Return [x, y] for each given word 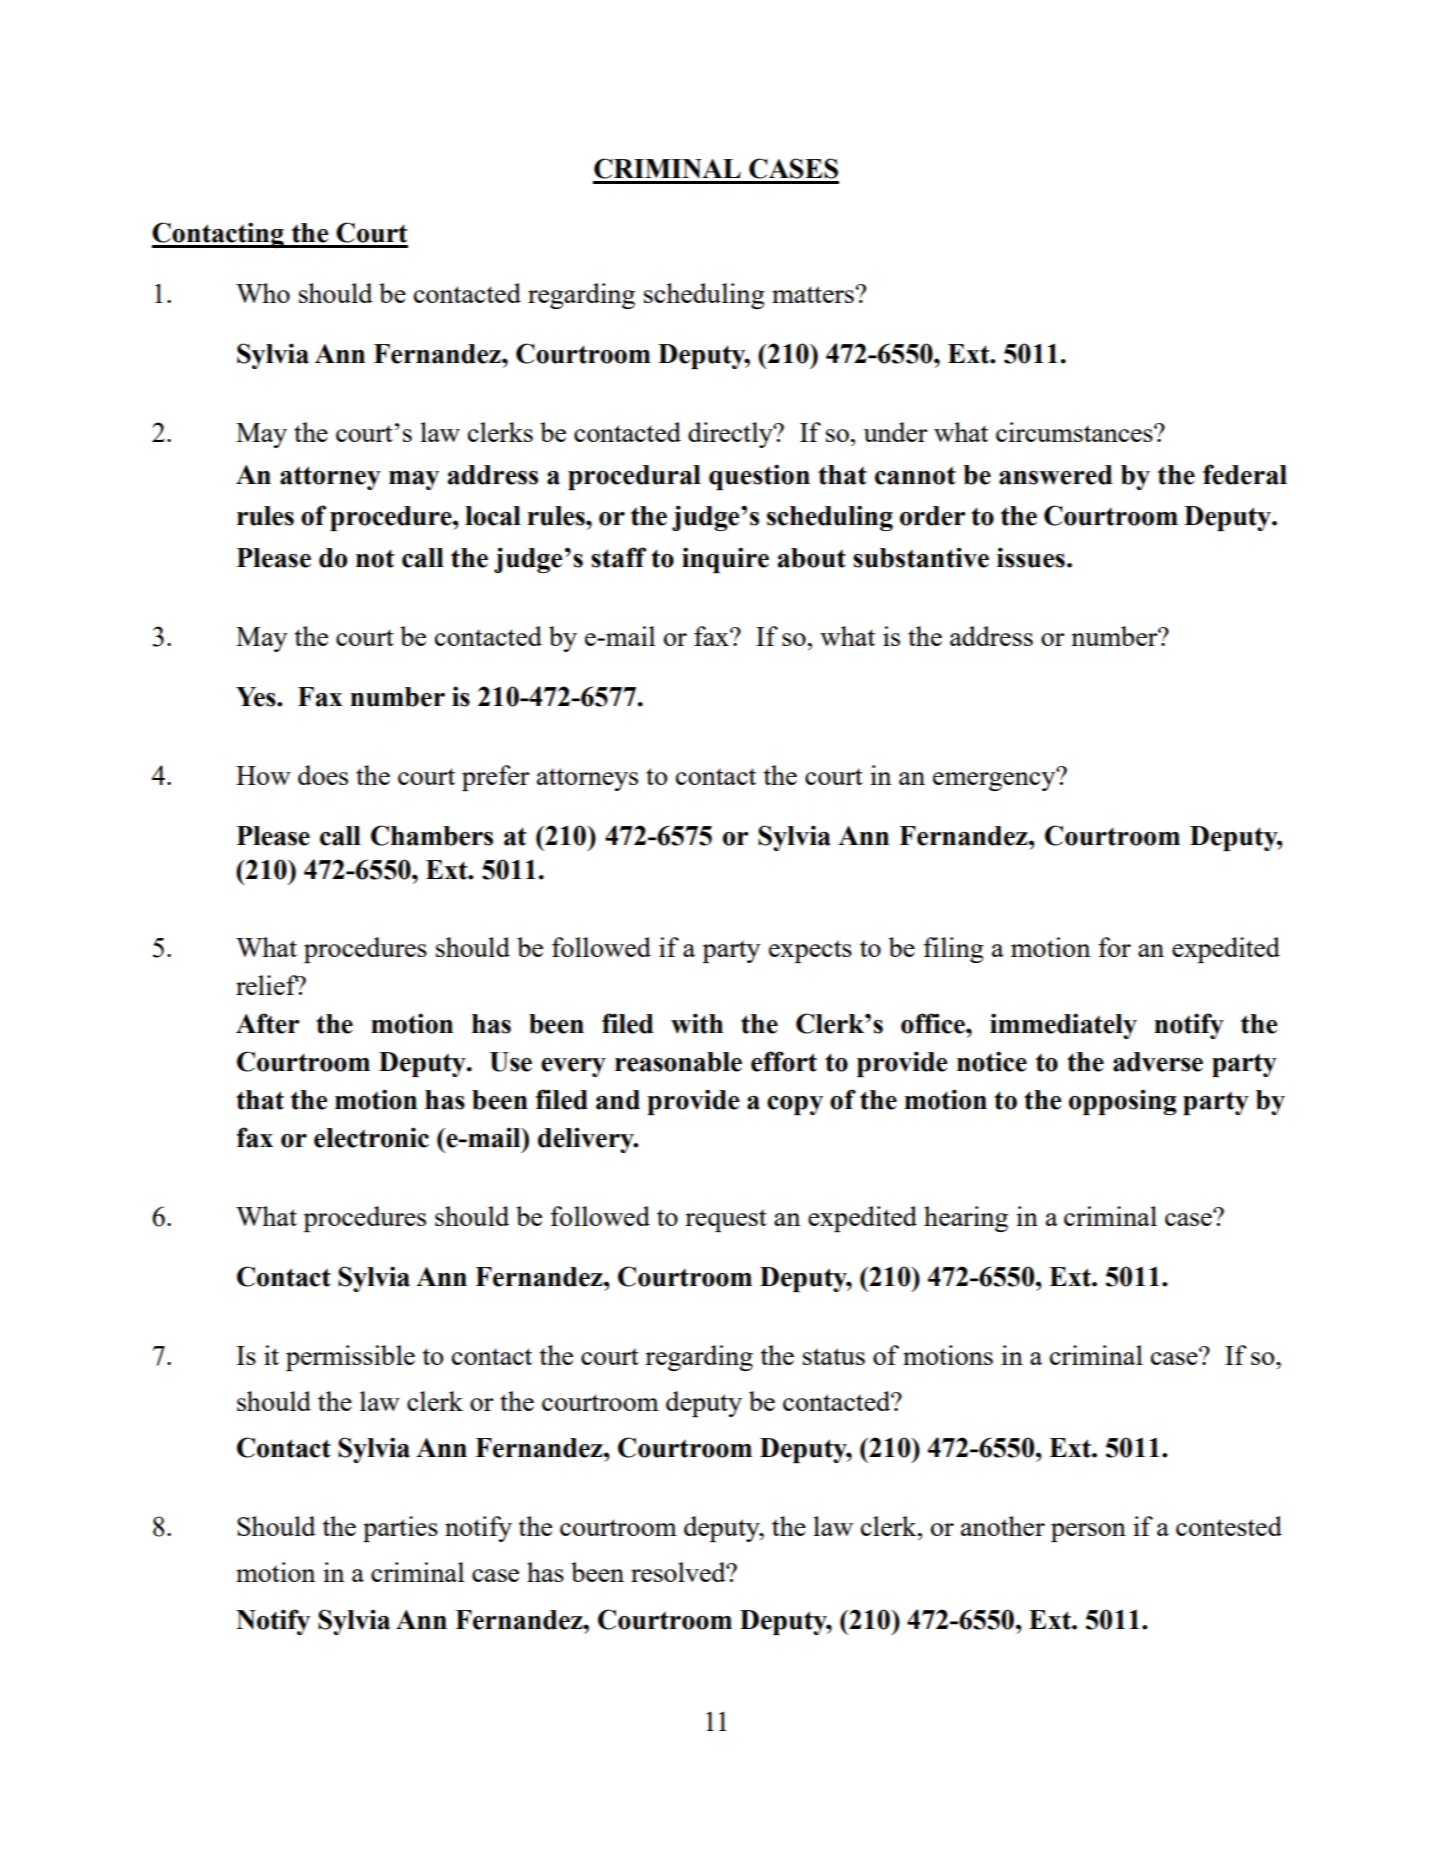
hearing [966, 1219]
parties [400, 1529]
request [726, 1220]
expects [810, 951]
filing [953, 950]
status [834, 1356]
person [1088, 1532]
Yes [257, 697]
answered [1056, 475]
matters [813, 294]
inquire [725, 560]
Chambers [432, 835]
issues [1031, 557]
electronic [371, 1137]
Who [263, 293]
